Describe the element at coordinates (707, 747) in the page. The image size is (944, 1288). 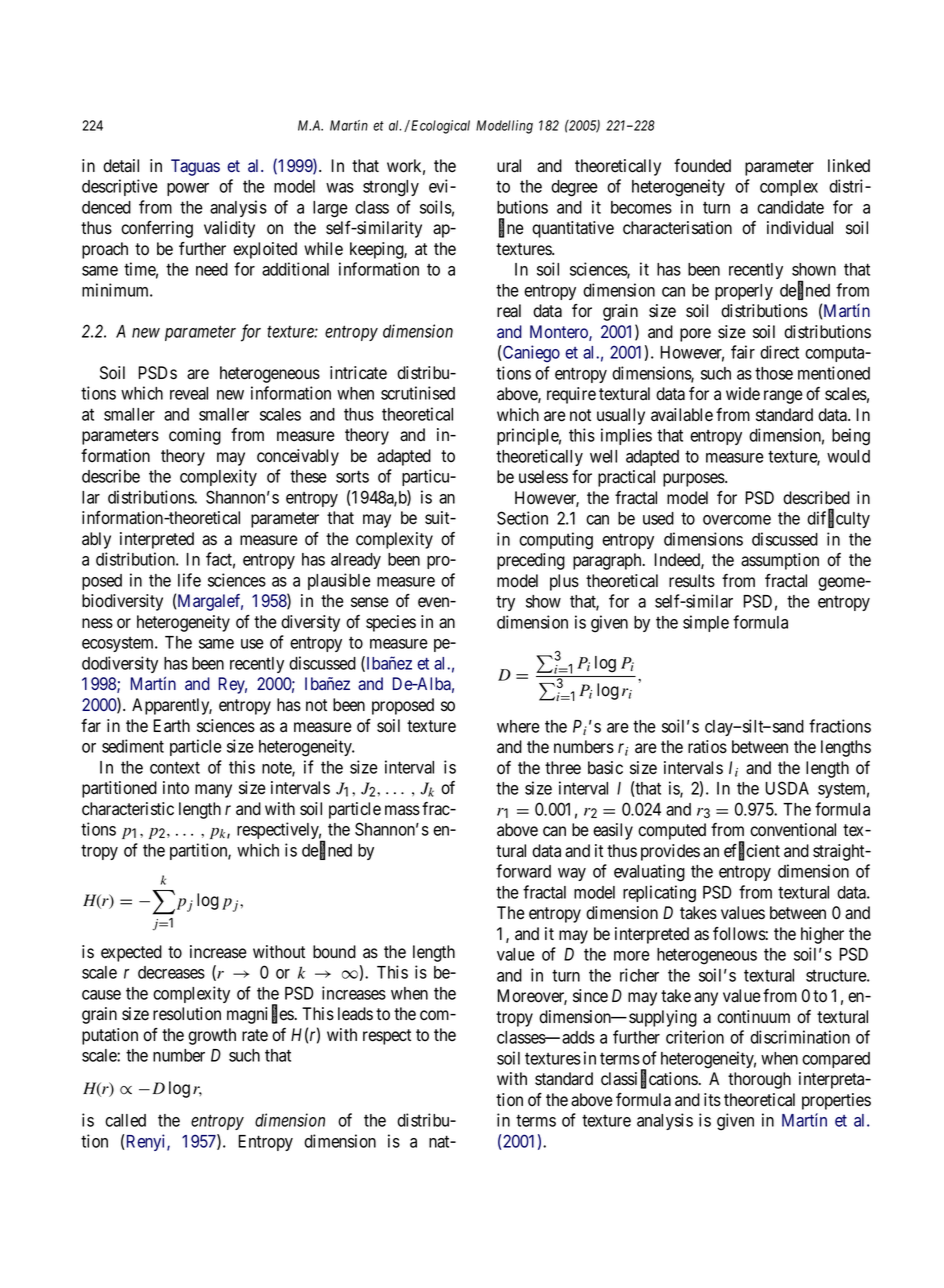
I see `ratios` at that location.
